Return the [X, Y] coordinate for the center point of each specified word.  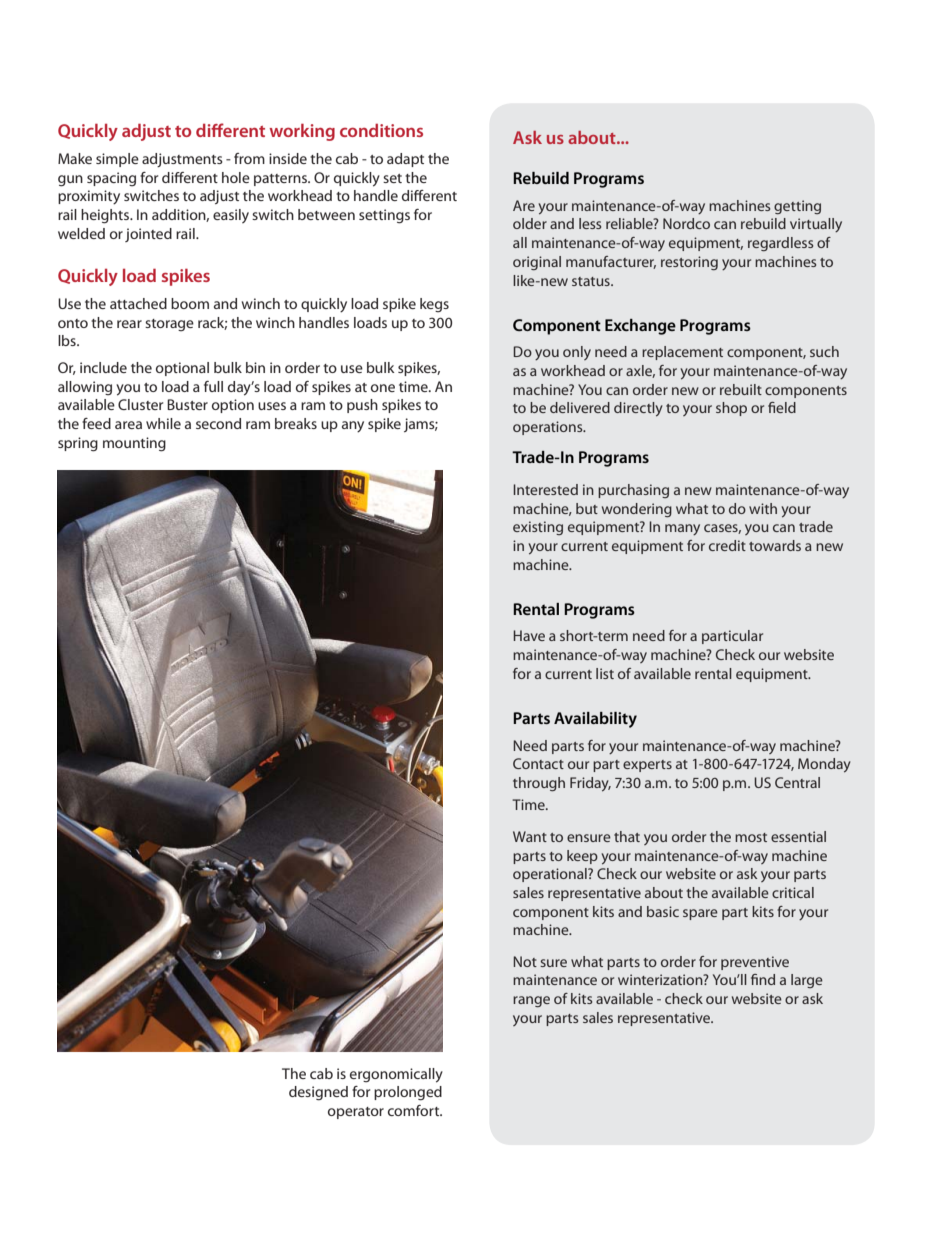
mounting [134, 444]
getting [797, 207]
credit [727, 545]
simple [117, 160]
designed [318, 1093]
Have [529, 635]
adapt [405, 160]
